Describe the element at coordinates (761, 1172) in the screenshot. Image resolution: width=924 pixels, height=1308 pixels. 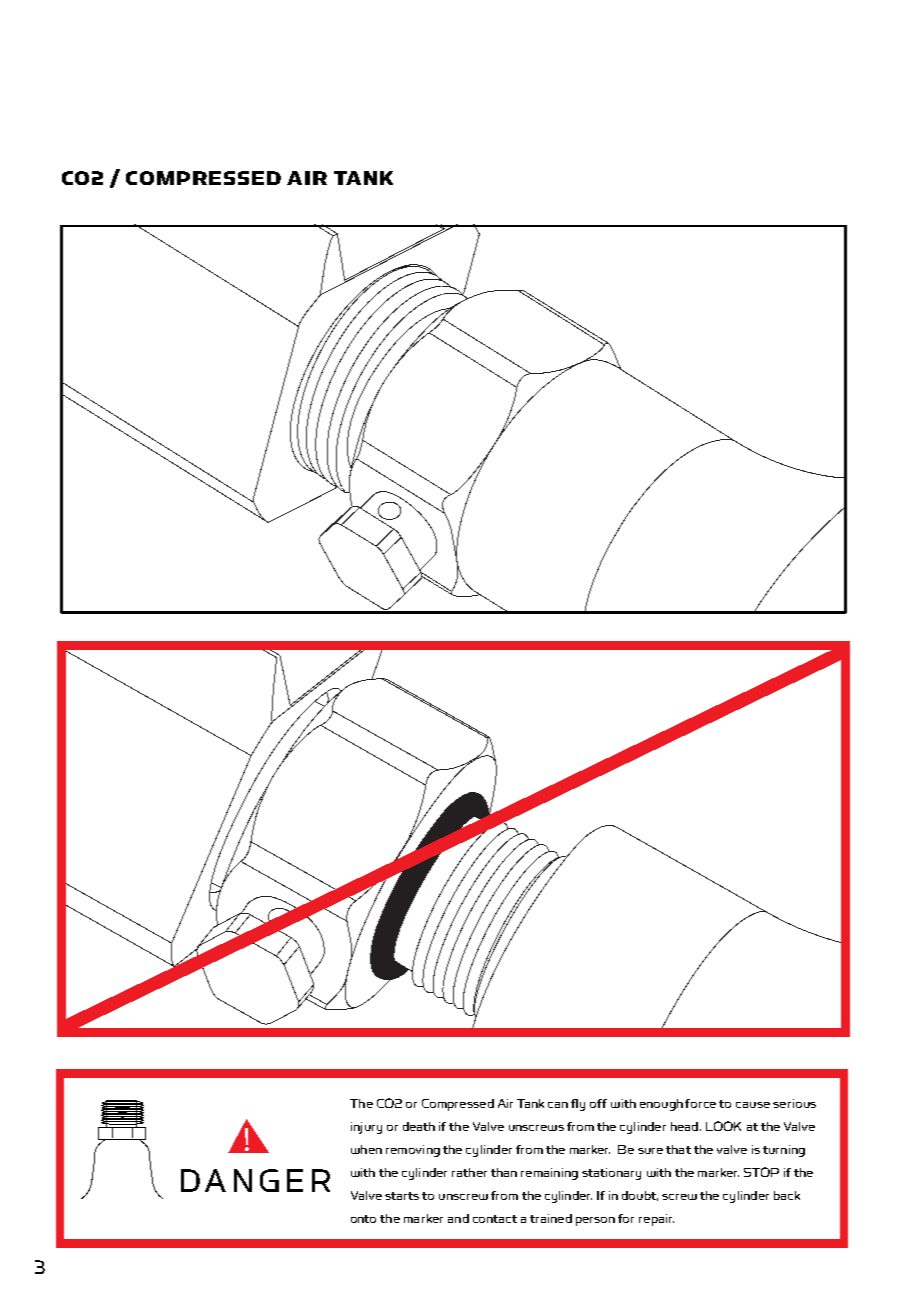
I see `STOP` at that location.
